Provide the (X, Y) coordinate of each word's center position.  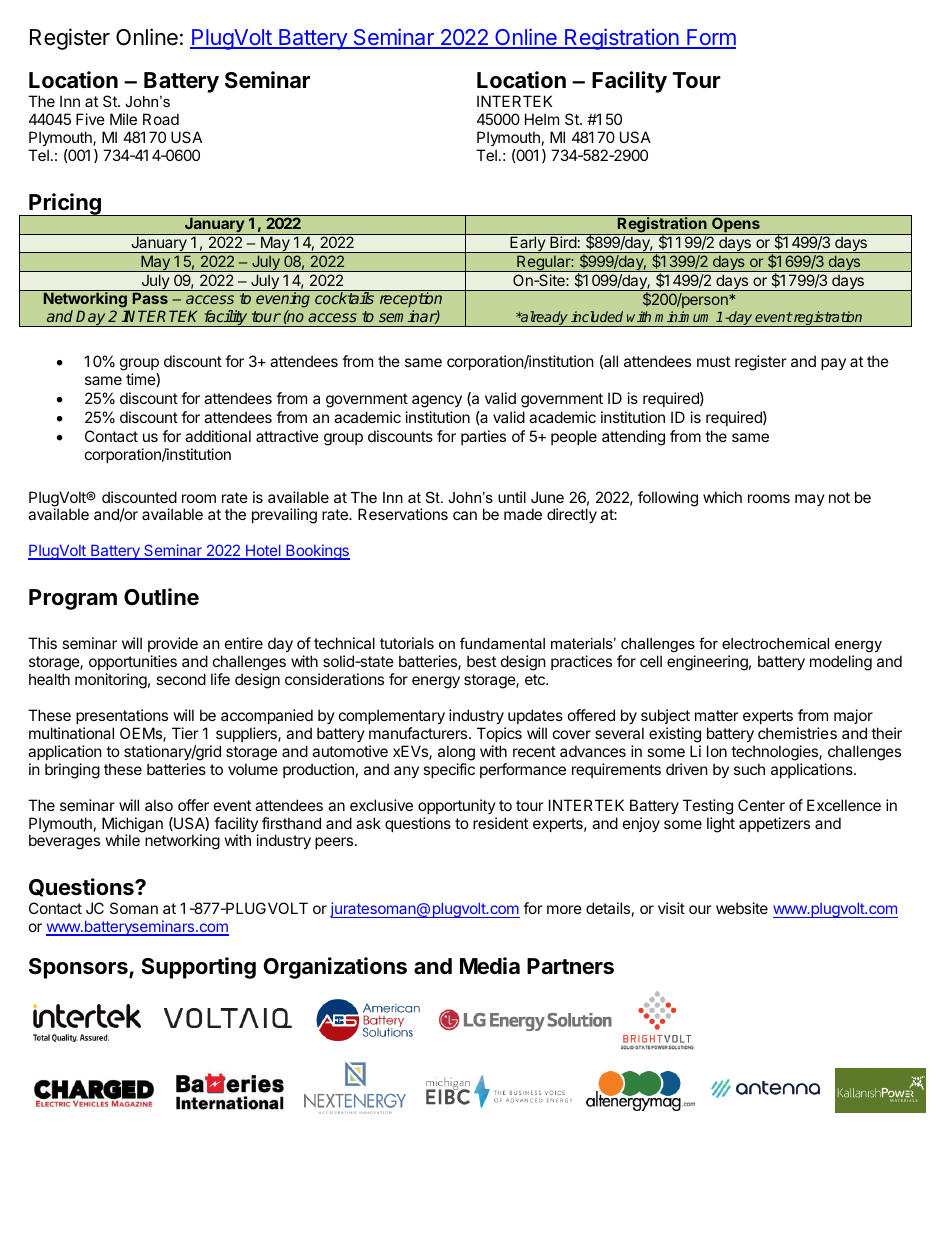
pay (833, 364)
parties (483, 437)
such (749, 769)
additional (218, 436)
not (839, 497)
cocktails (344, 298)
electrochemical (775, 643)
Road (161, 119)
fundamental (502, 643)
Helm (542, 119)
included (597, 316)
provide (173, 644)
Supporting (198, 968)
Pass (150, 298)
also (159, 805)
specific (449, 770)
